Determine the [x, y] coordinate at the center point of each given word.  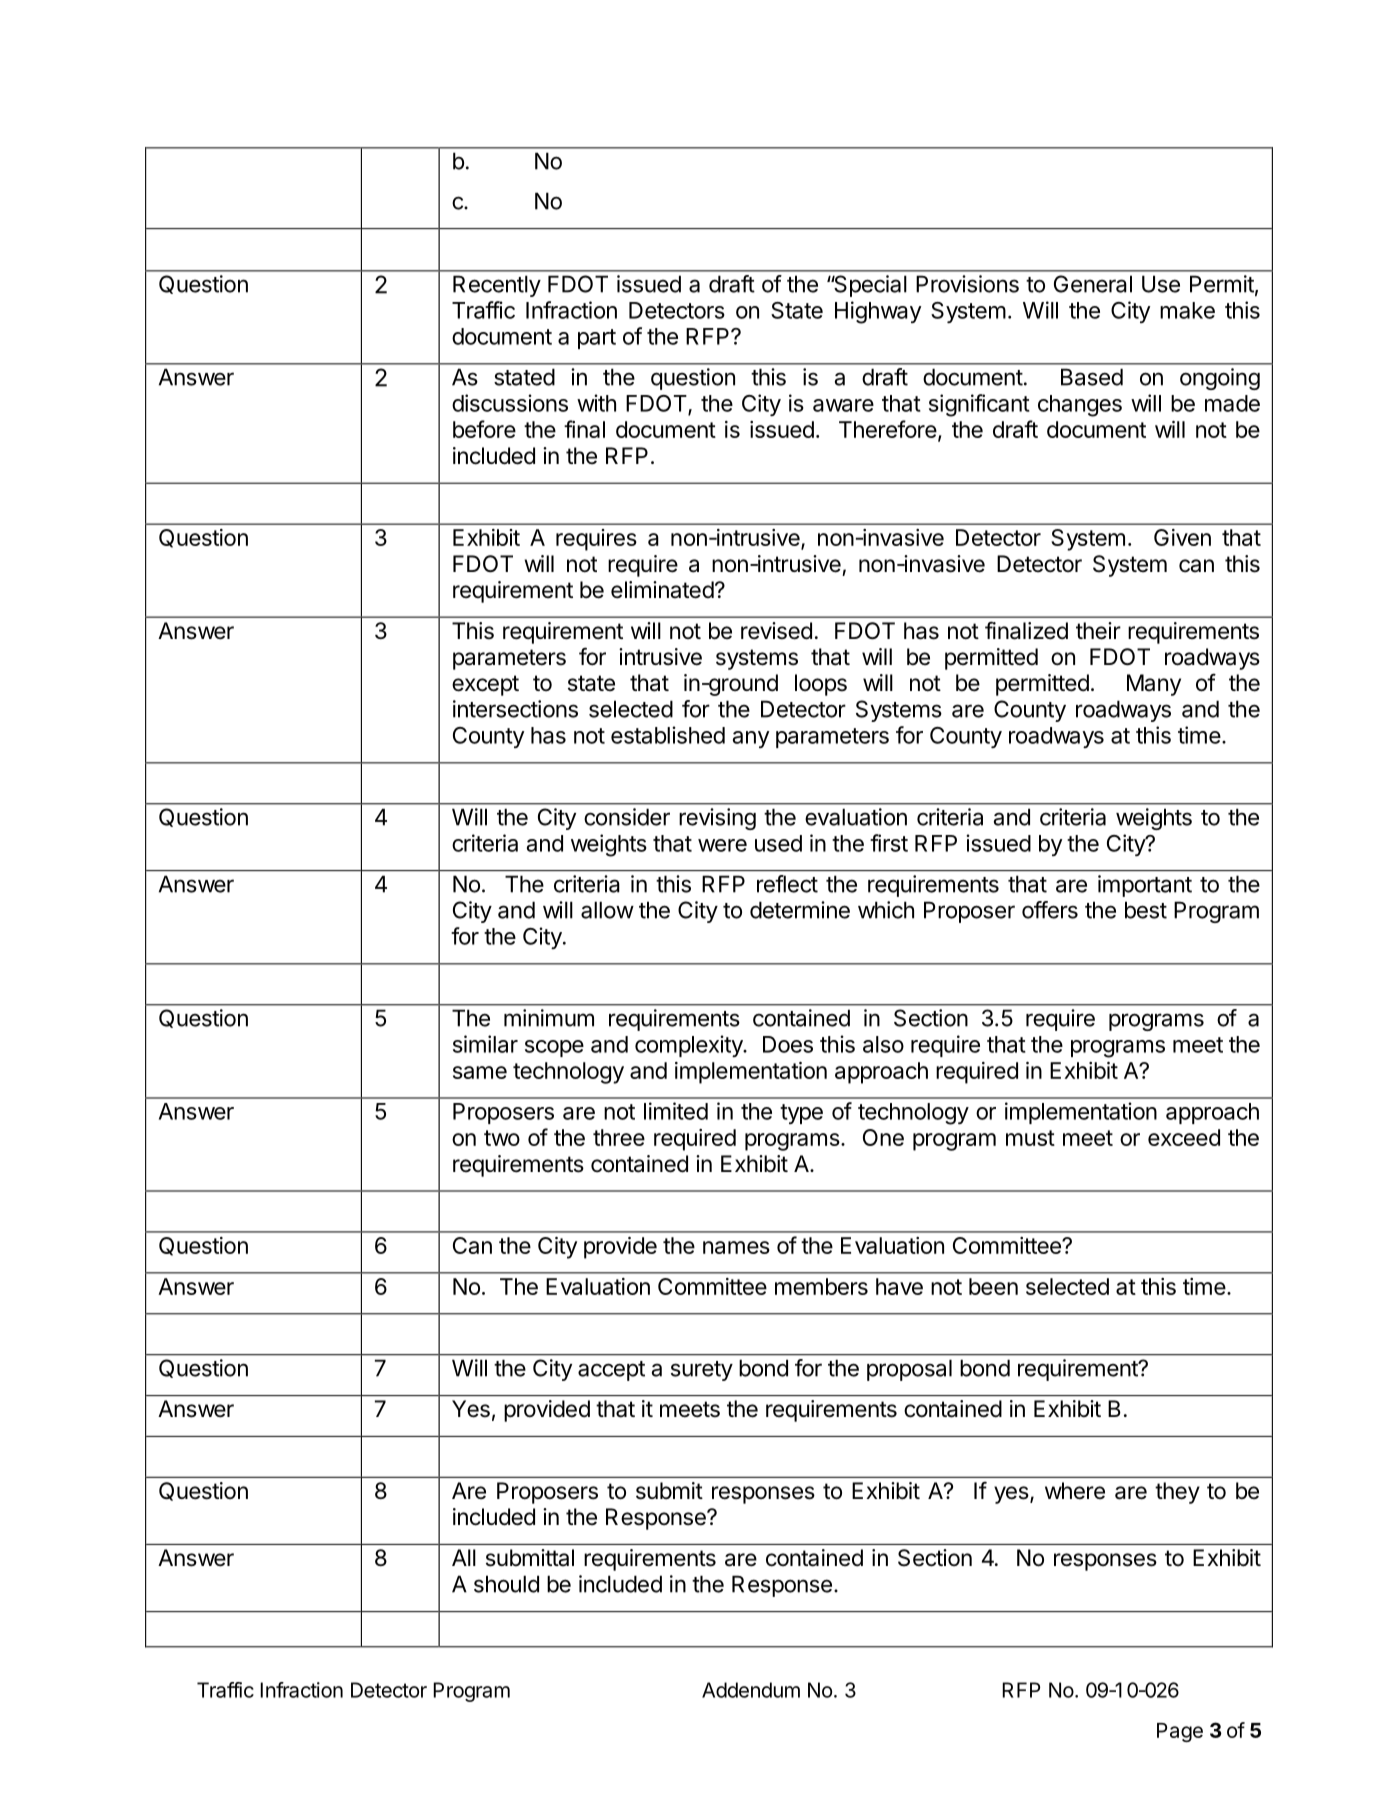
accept [611, 1371]
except [485, 685]
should [506, 1584]
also [883, 1044]
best [1146, 910]
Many [1154, 685]
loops [821, 685]
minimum [549, 1018]
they [1177, 1493]
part [597, 339]
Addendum [751, 1690]
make [1187, 310]
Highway [878, 312]
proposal [909, 1370]
